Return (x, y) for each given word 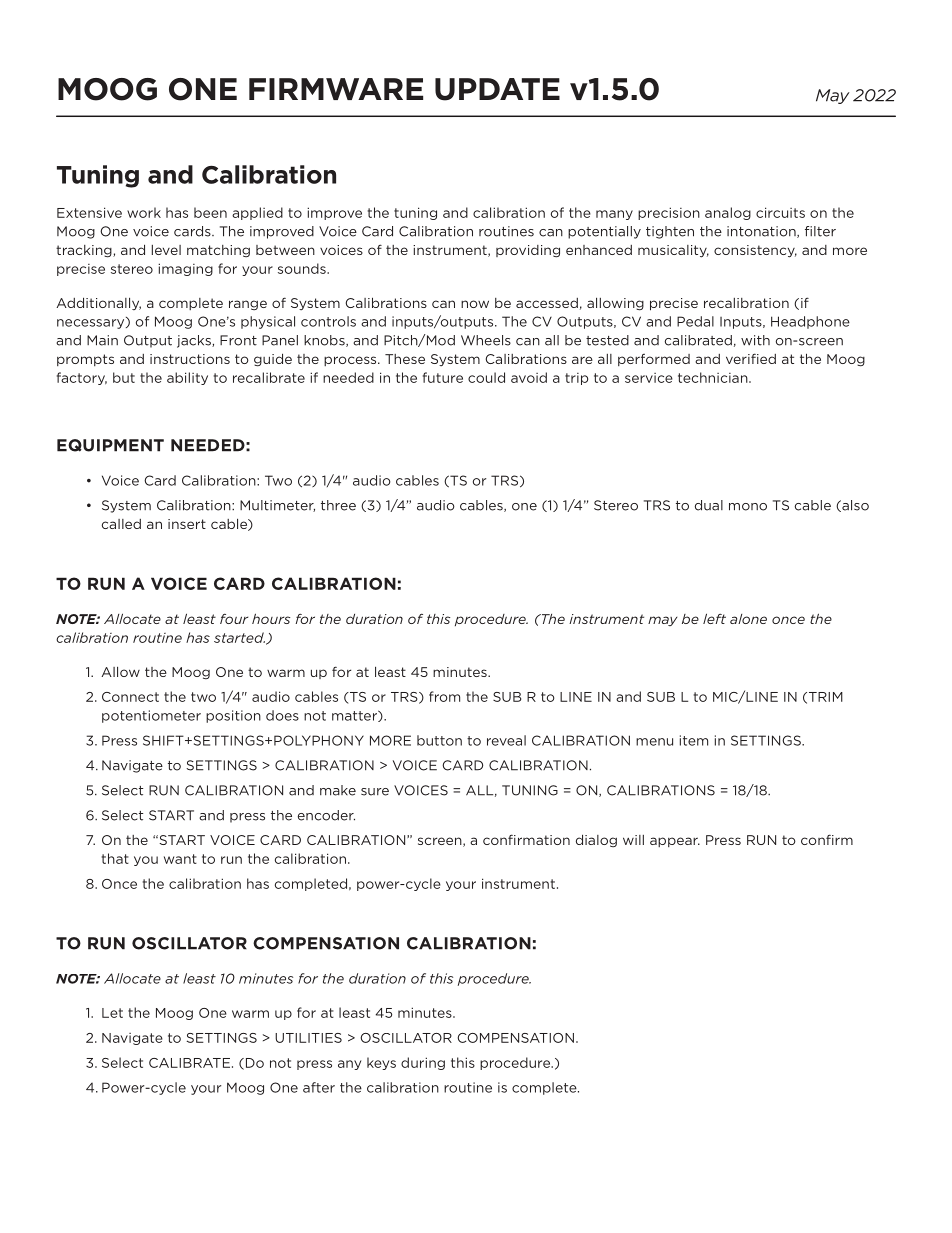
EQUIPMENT (110, 445)
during (423, 1063)
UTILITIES (308, 1038)
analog (728, 213)
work (144, 212)
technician (714, 377)
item (694, 740)
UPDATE (497, 89)
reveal (506, 740)
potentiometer (151, 716)
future (443, 377)
